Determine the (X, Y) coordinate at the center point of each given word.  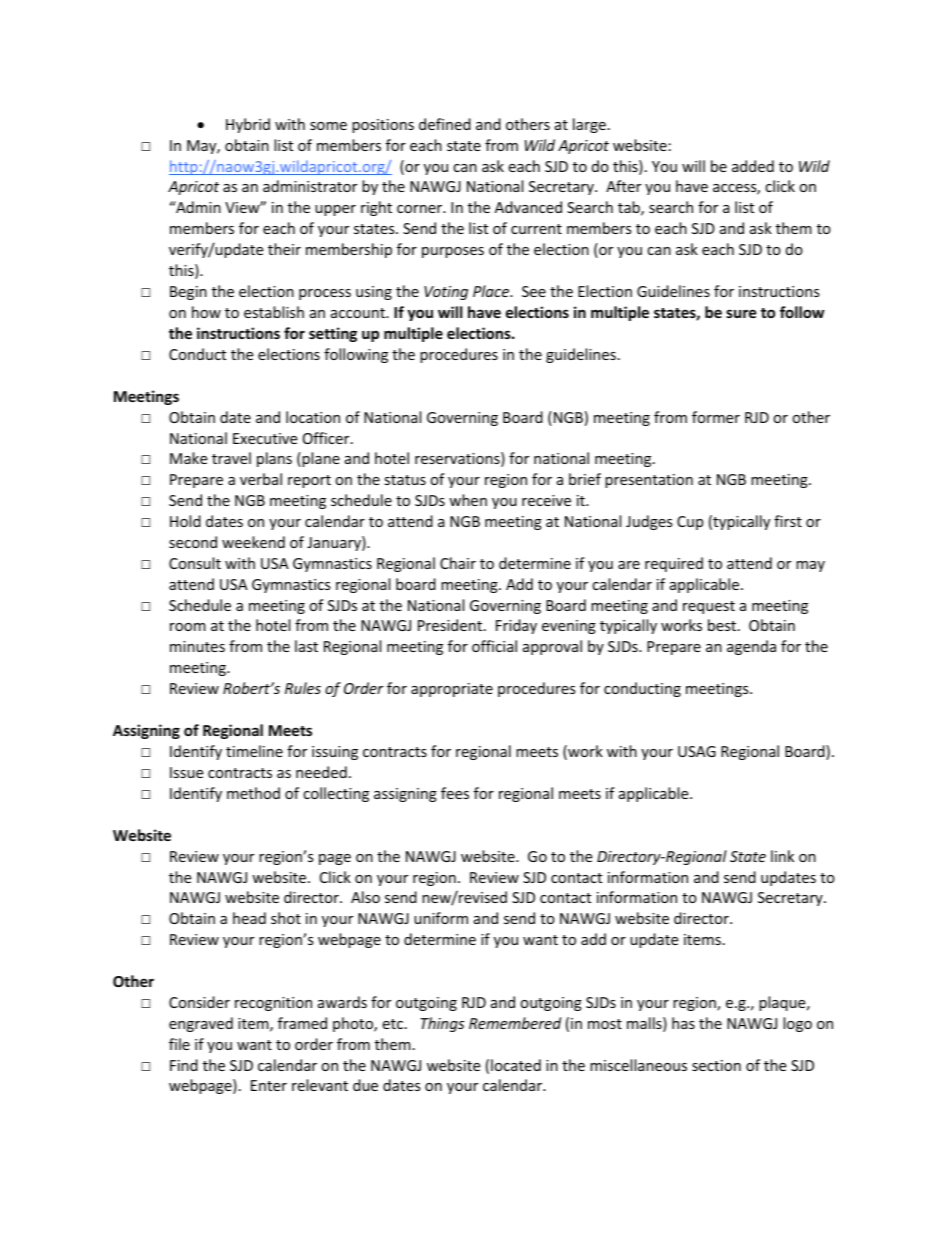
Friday (516, 626)
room (188, 627)
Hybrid (248, 125)
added (753, 166)
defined (445, 124)
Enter (269, 1085)
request (709, 607)
